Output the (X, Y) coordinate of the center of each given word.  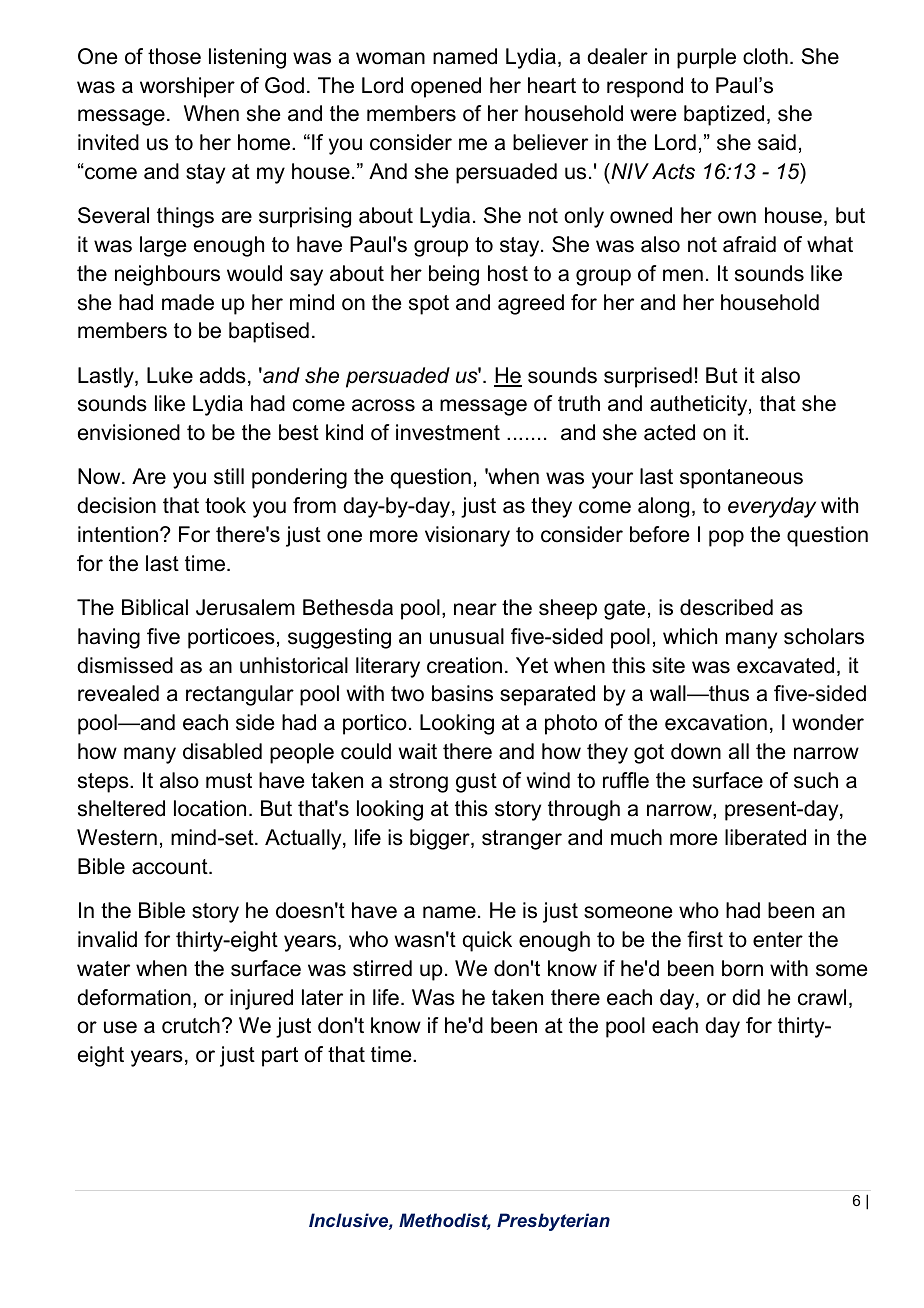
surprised (648, 377)
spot (429, 305)
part (280, 1057)
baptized (724, 115)
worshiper (187, 87)
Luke (170, 375)
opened (446, 87)
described (726, 607)
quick (487, 941)
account (171, 867)
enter (778, 940)
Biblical (155, 607)
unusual (467, 636)
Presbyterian (553, 1222)
